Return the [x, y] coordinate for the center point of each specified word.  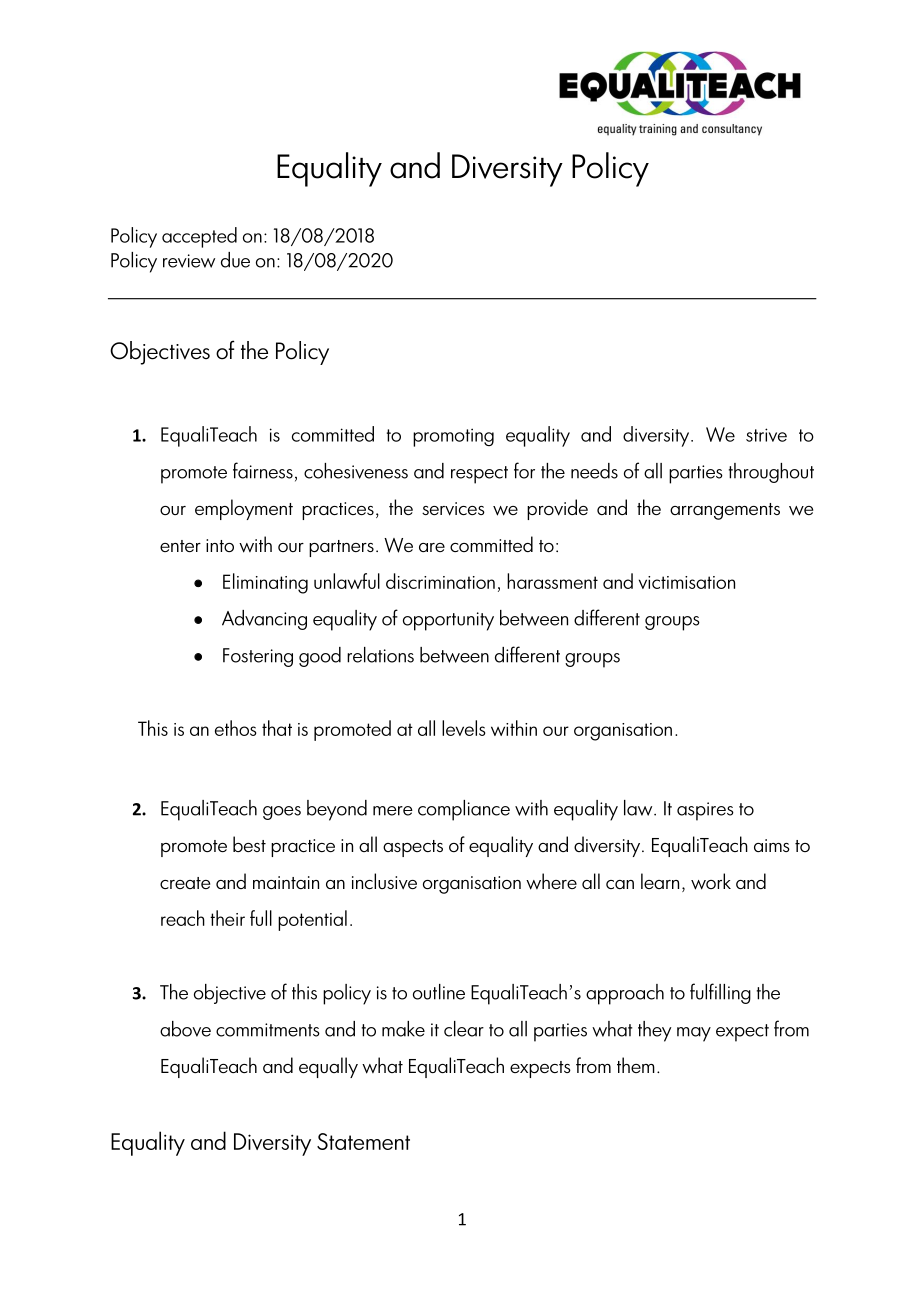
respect [479, 475]
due [235, 260]
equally [328, 1067]
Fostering [258, 657]
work [711, 881]
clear [464, 1029]
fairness [263, 470]
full [261, 918]
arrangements [725, 511]
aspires [705, 811]
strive [766, 435]
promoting [453, 437]
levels [463, 728]
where [551, 881]
